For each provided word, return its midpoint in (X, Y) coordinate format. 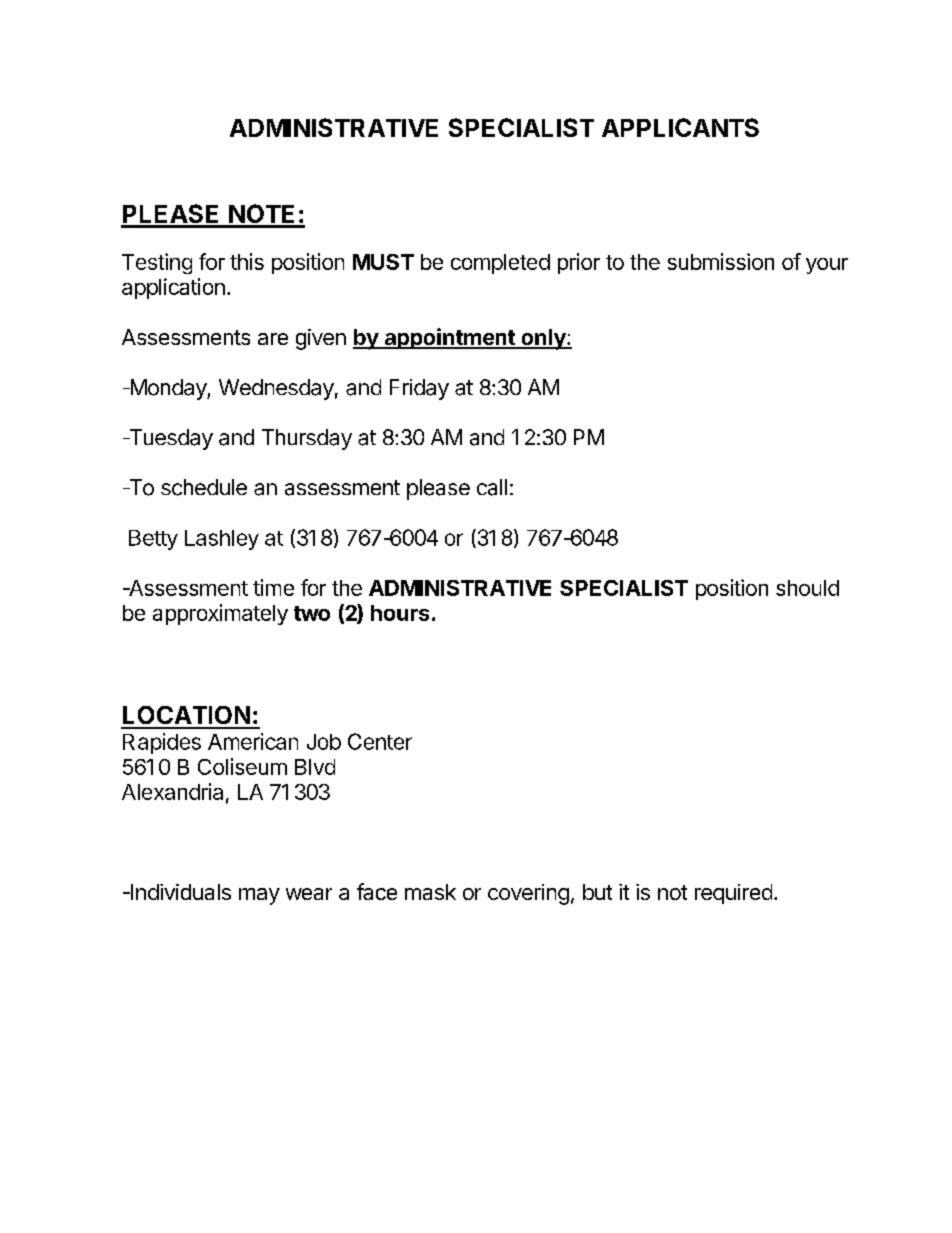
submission (721, 261)
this (247, 261)
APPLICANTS (680, 127)
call (492, 487)
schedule (204, 487)
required (733, 894)
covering (528, 894)
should (807, 588)
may (259, 896)
